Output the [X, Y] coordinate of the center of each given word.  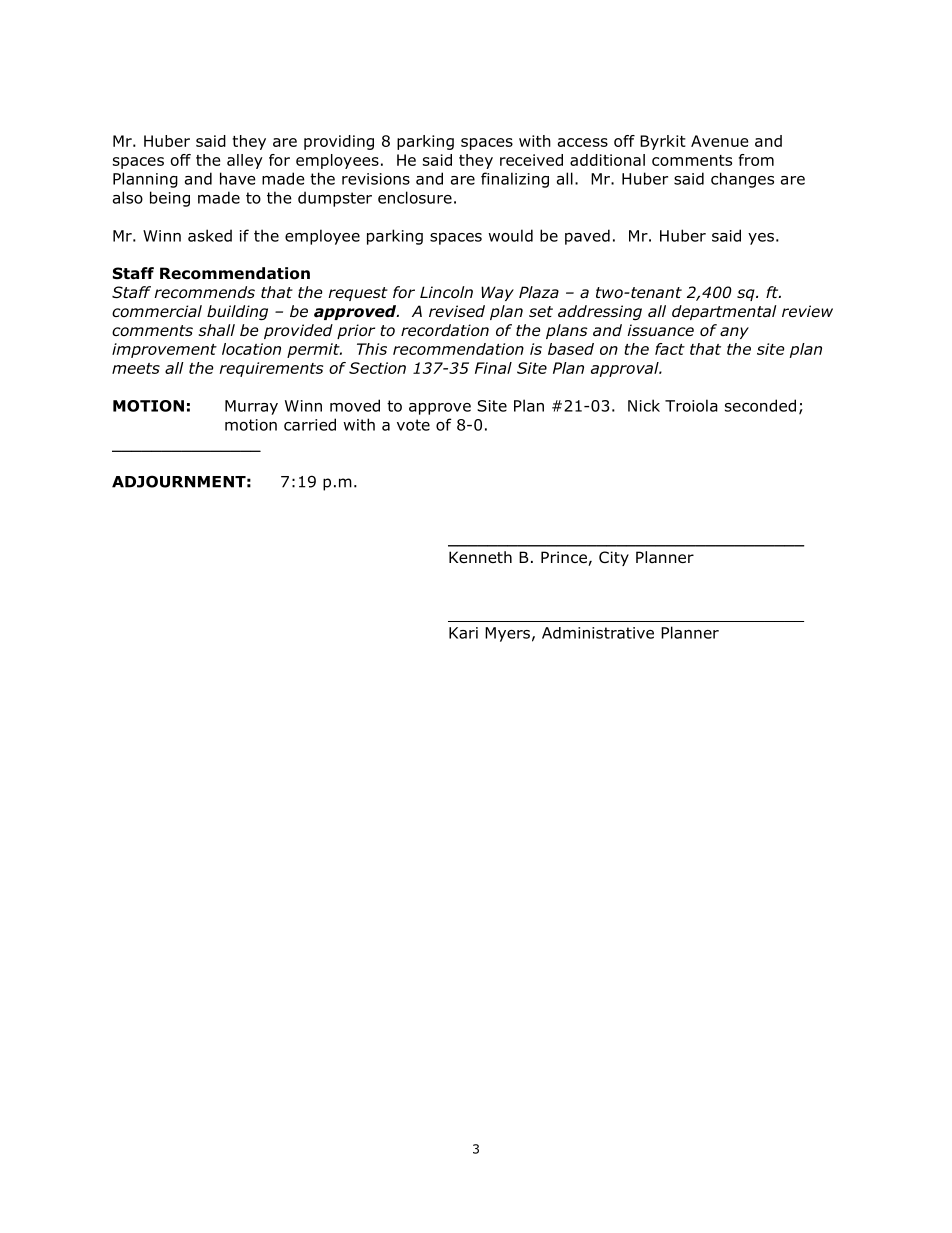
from [756, 160]
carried [310, 424]
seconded [760, 405]
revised [457, 311]
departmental [724, 312]
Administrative [598, 633]
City [614, 558]
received [531, 160]
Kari [463, 633]
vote [413, 425]
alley [245, 161]
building [237, 312]
